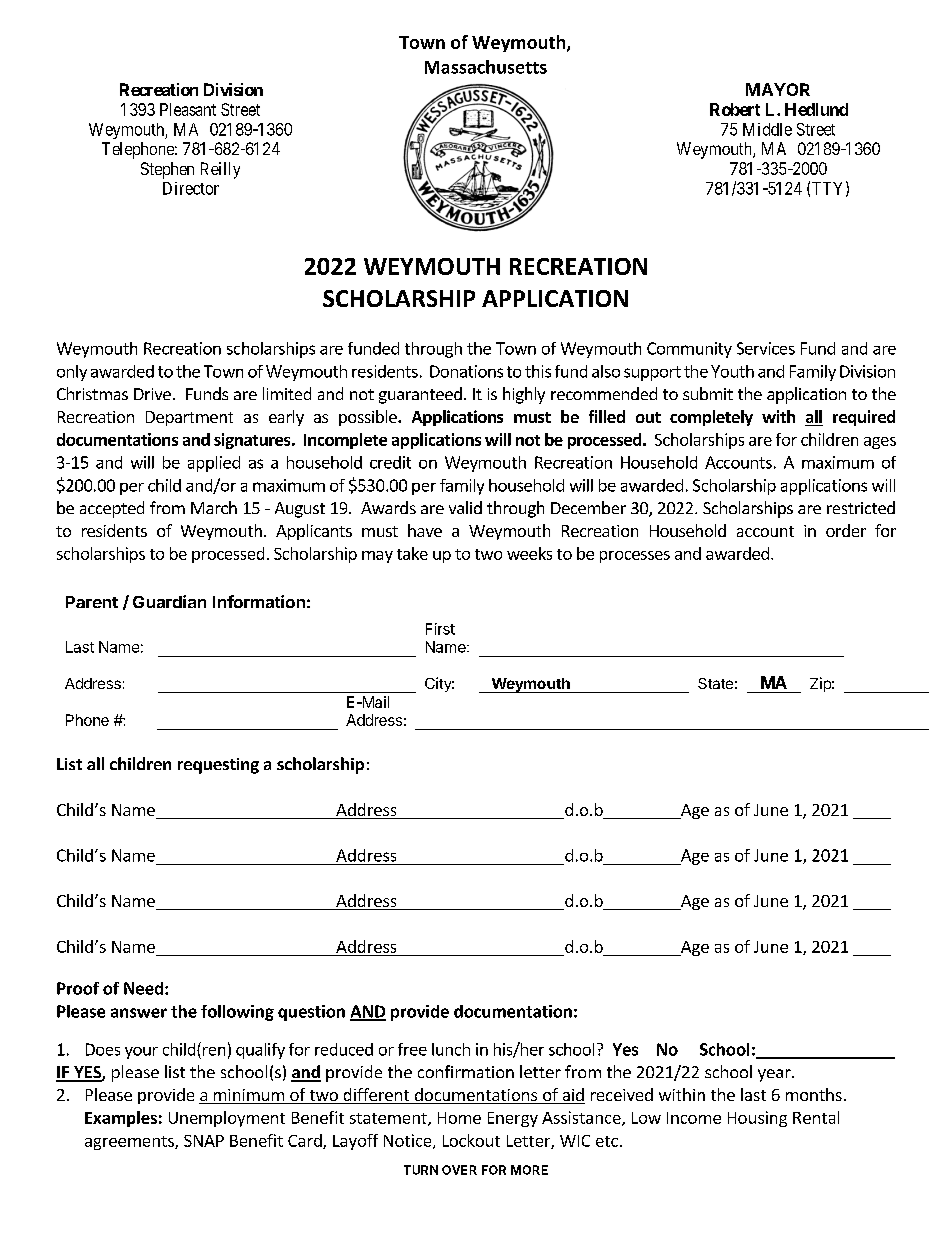 The height and width of the page is (1233, 952). Describe the element at coordinates (471, 1140) in the page. I see `Lockout` at that location.
